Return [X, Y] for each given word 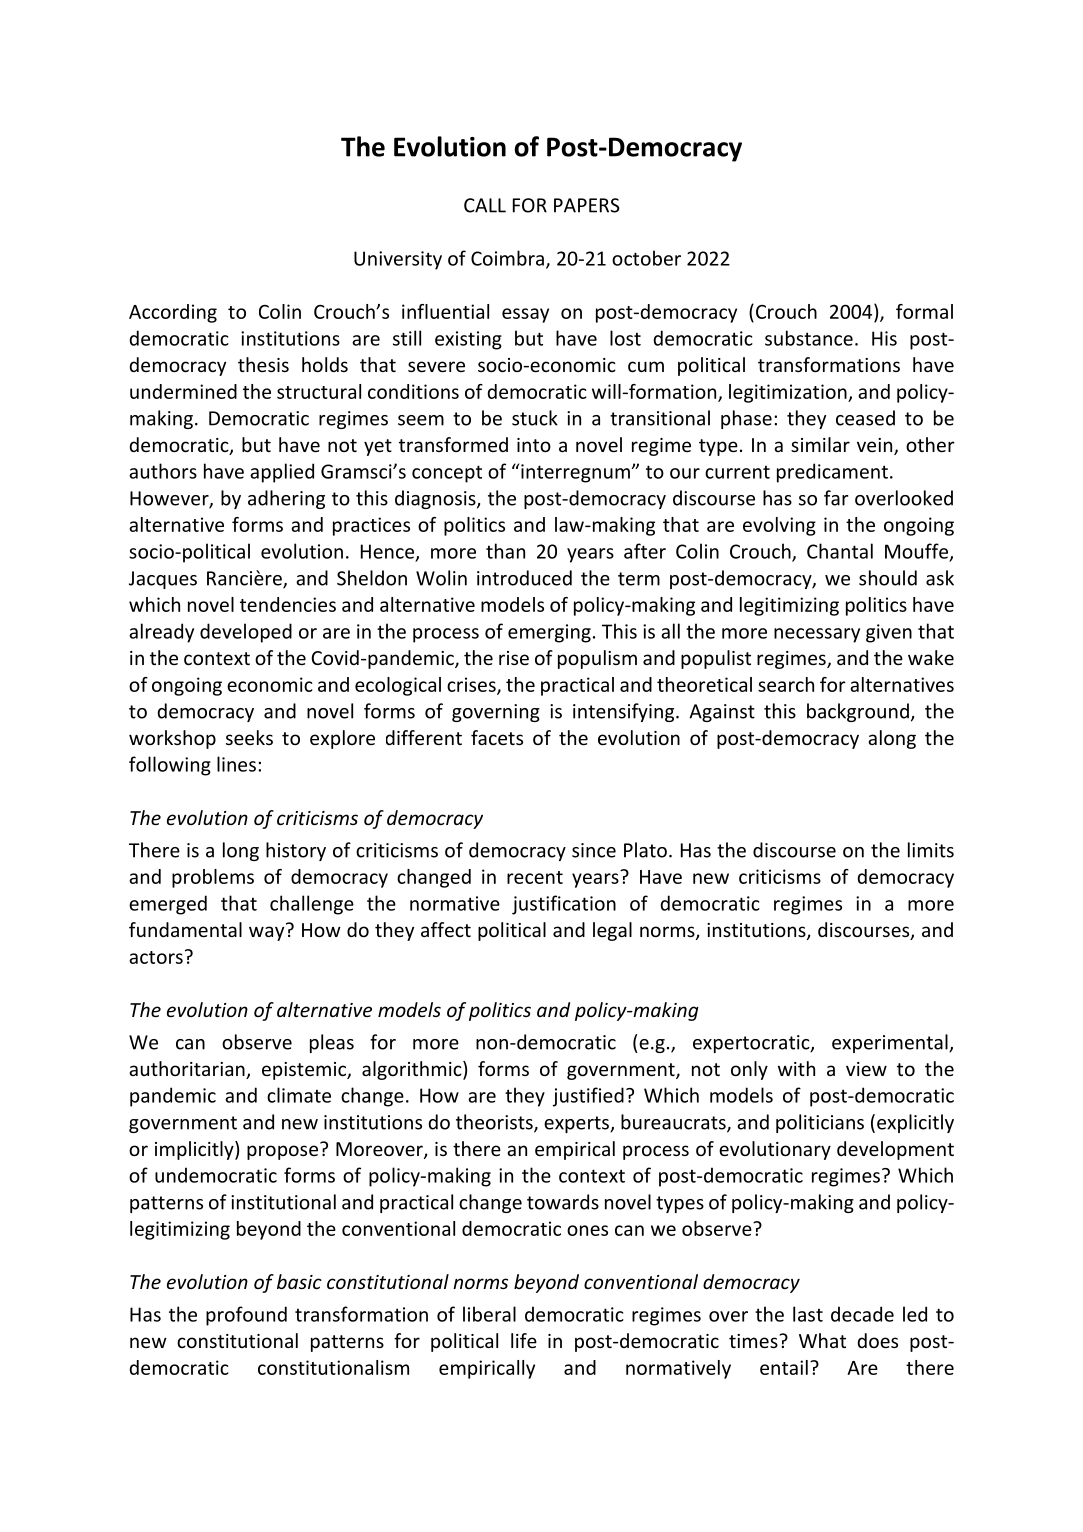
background [858, 712]
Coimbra [507, 258]
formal [924, 311]
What [822, 1340]
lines [236, 764]
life [524, 1340]
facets [497, 737]
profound [246, 1316]
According [173, 313]
